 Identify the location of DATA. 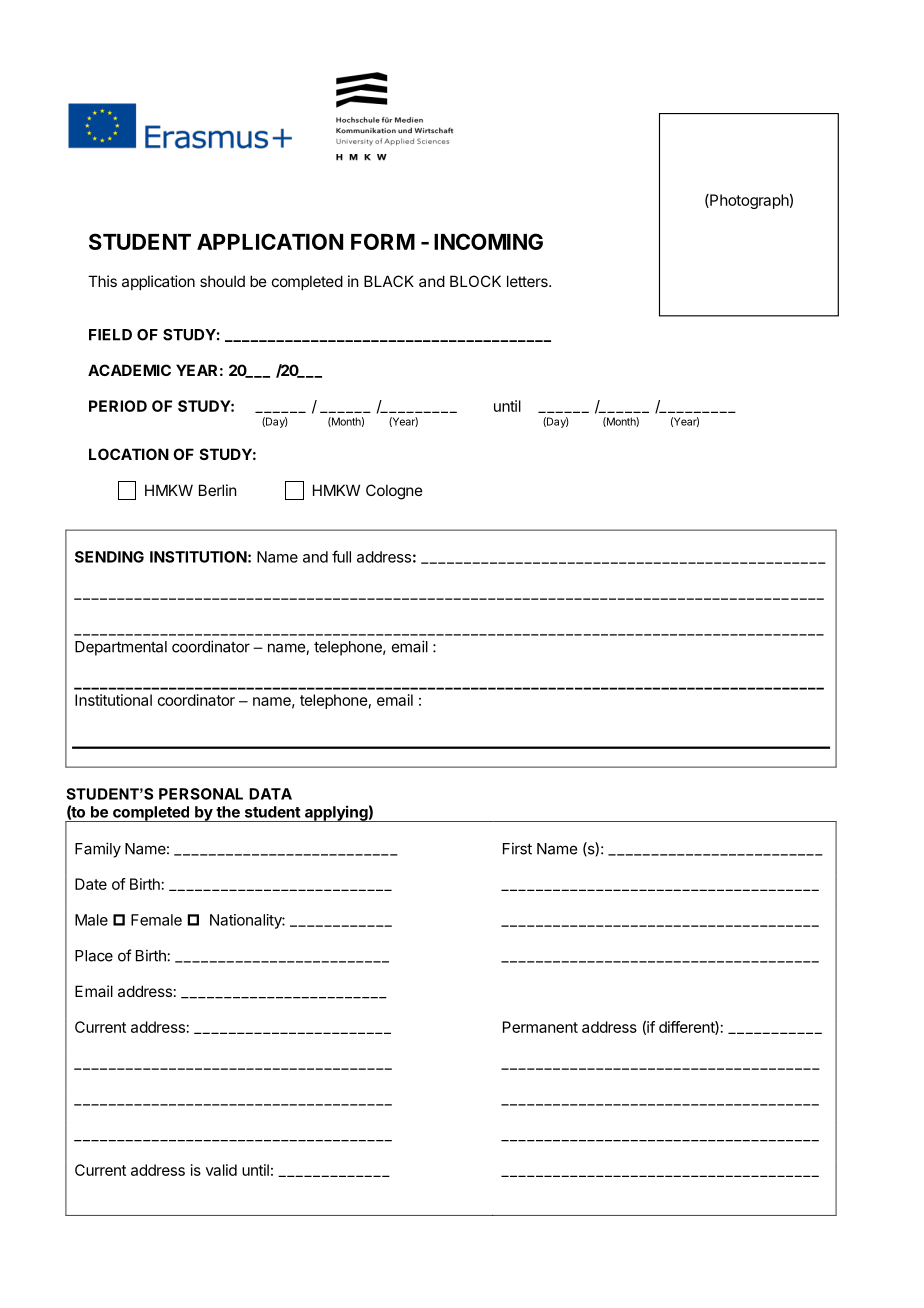
(270, 794).
